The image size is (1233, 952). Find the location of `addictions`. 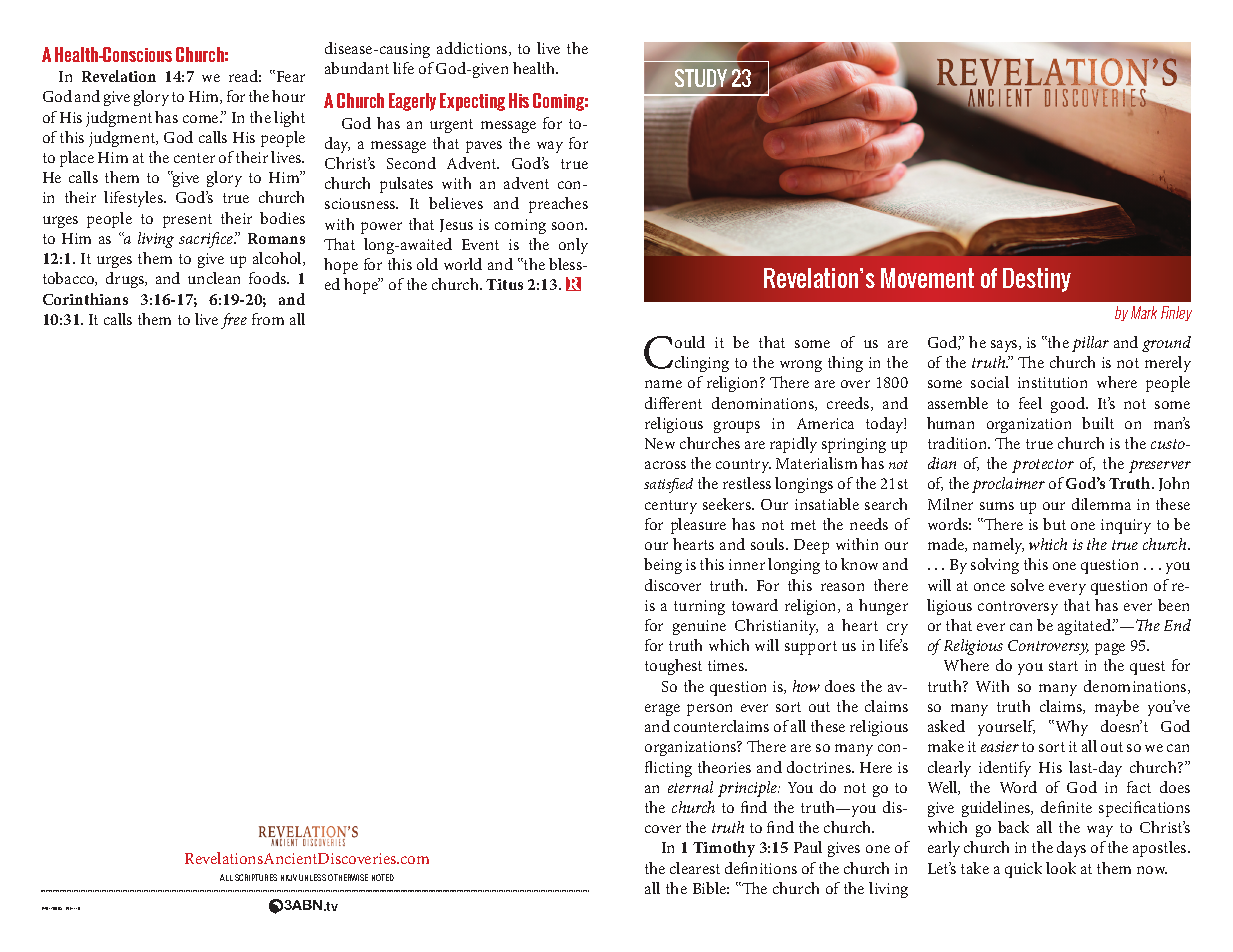

addictions is located at coordinates (473, 49).
